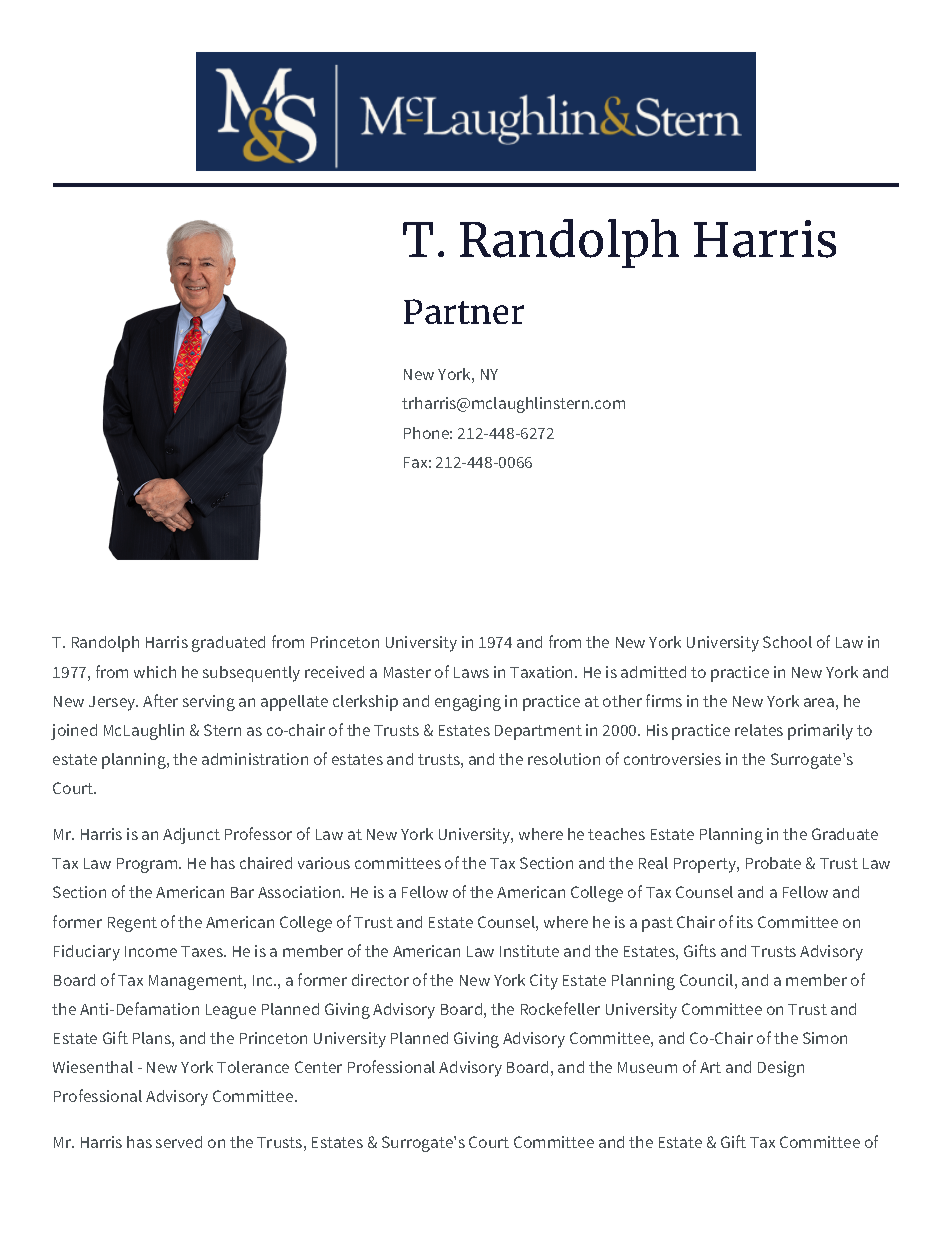 The height and width of the document is (1233, 952). What do you see at coordinates (759, 730) in the document?
I see `relates` at bounding box center [759, 730].
